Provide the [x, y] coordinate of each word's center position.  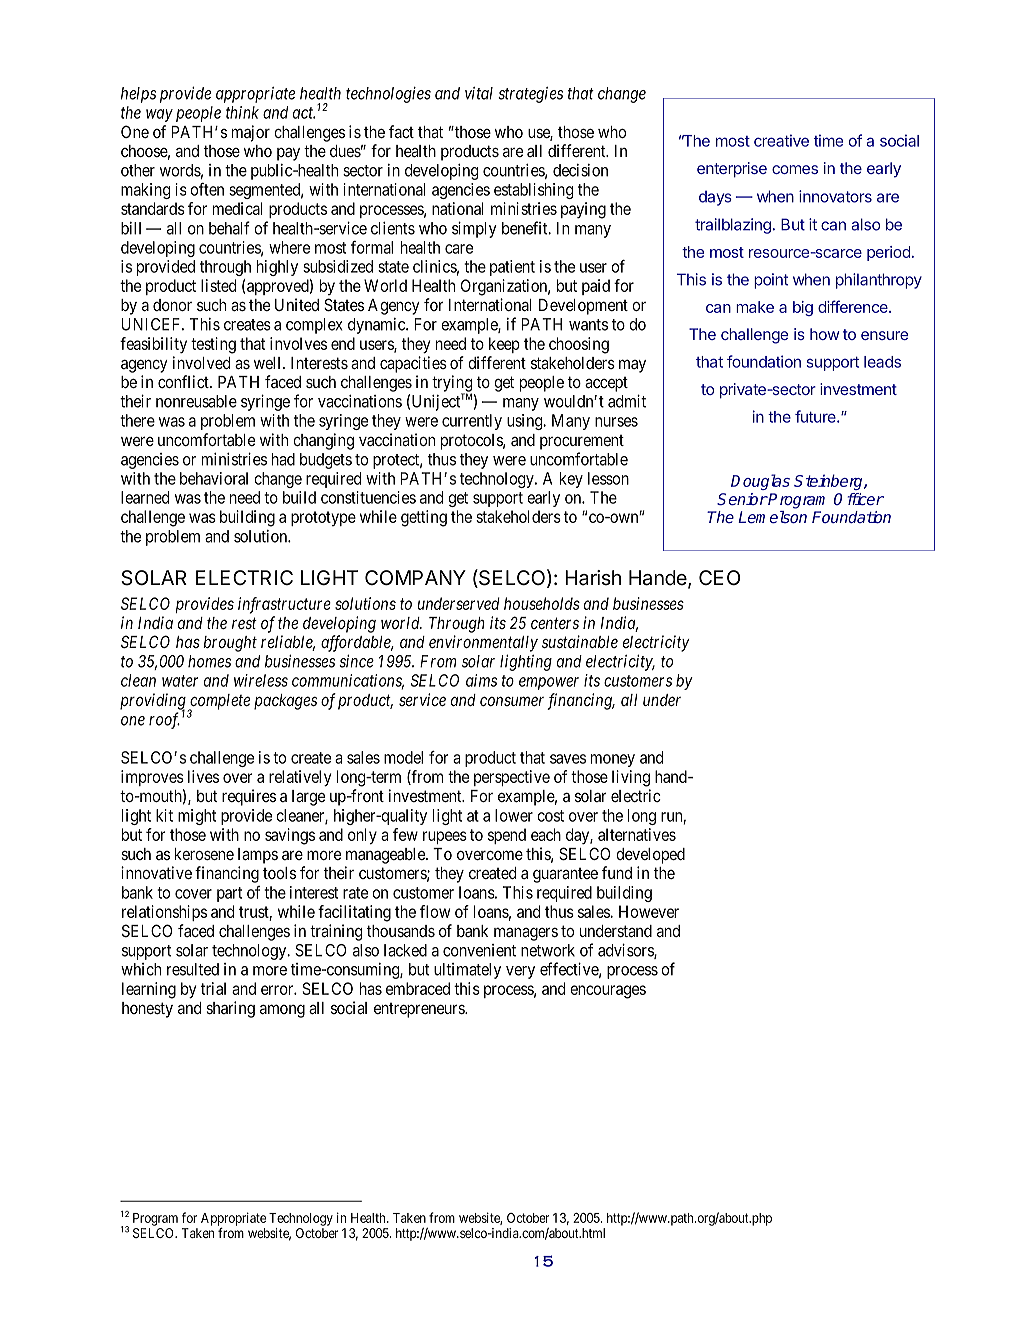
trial [213, 988]
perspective [512, 778]
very [520, 972]
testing [213, 345]
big [803, 308]
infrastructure [284, 605]
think [242, 112]
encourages [608, 992]
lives [203, 776]
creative [781, 140]
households [542, 603]
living [631, 778]
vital [479, 93]
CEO [719, 577]
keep [504, 345]
